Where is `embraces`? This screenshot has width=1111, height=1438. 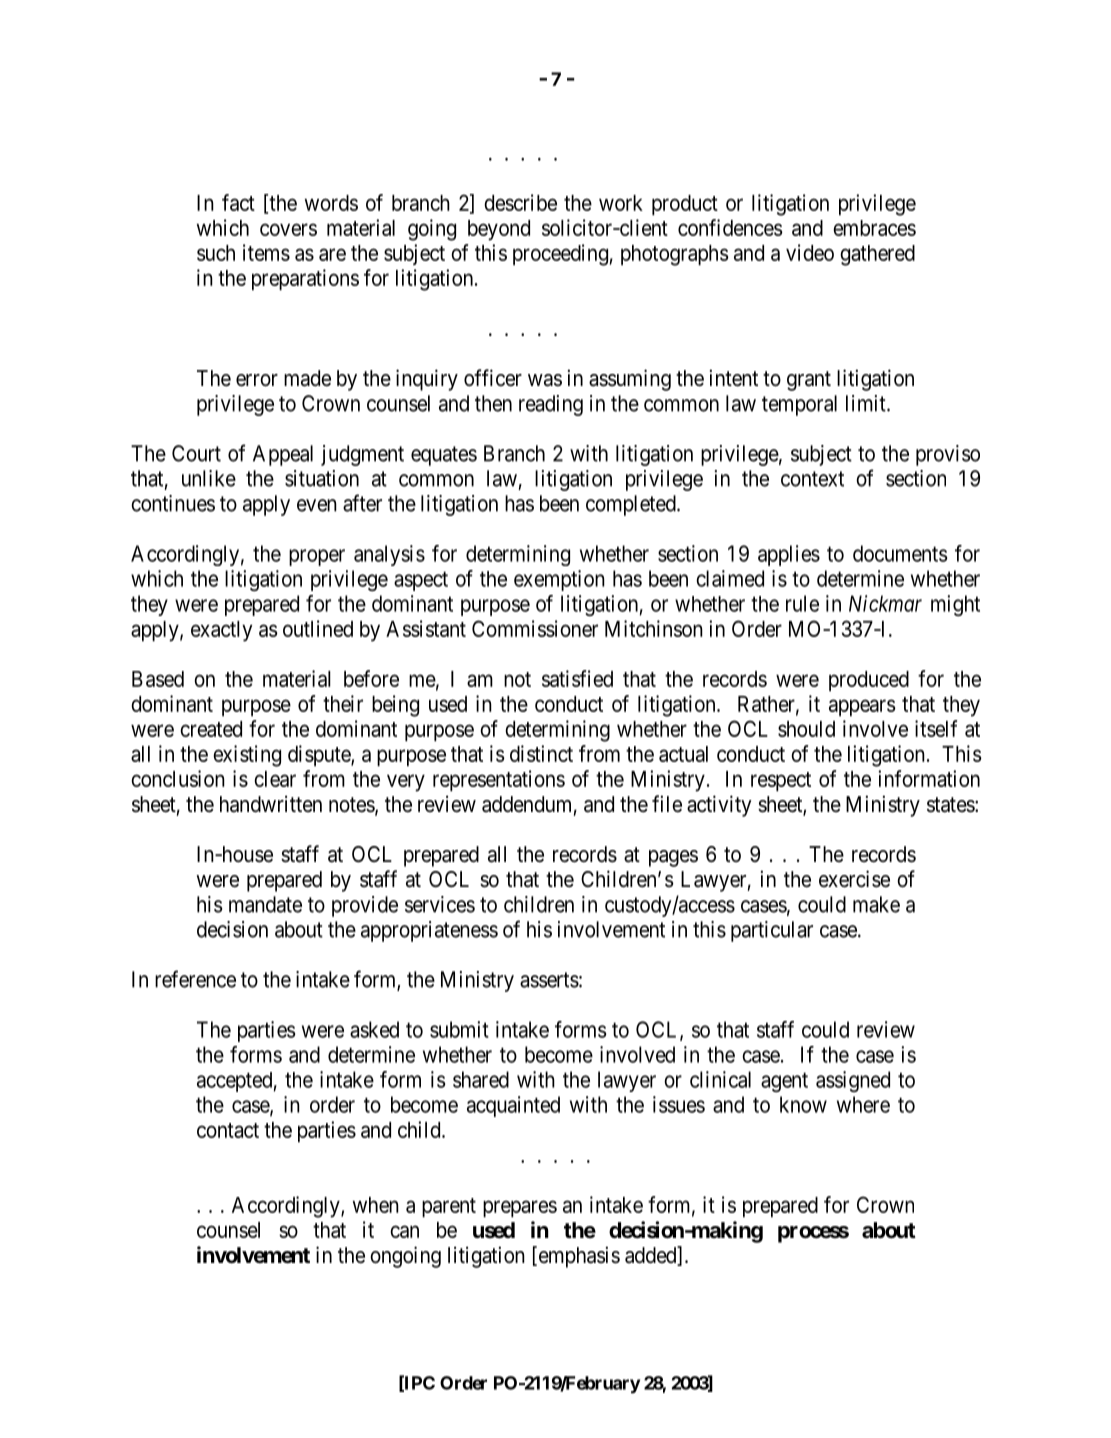 embraces is located at coordinates (874, 228).
